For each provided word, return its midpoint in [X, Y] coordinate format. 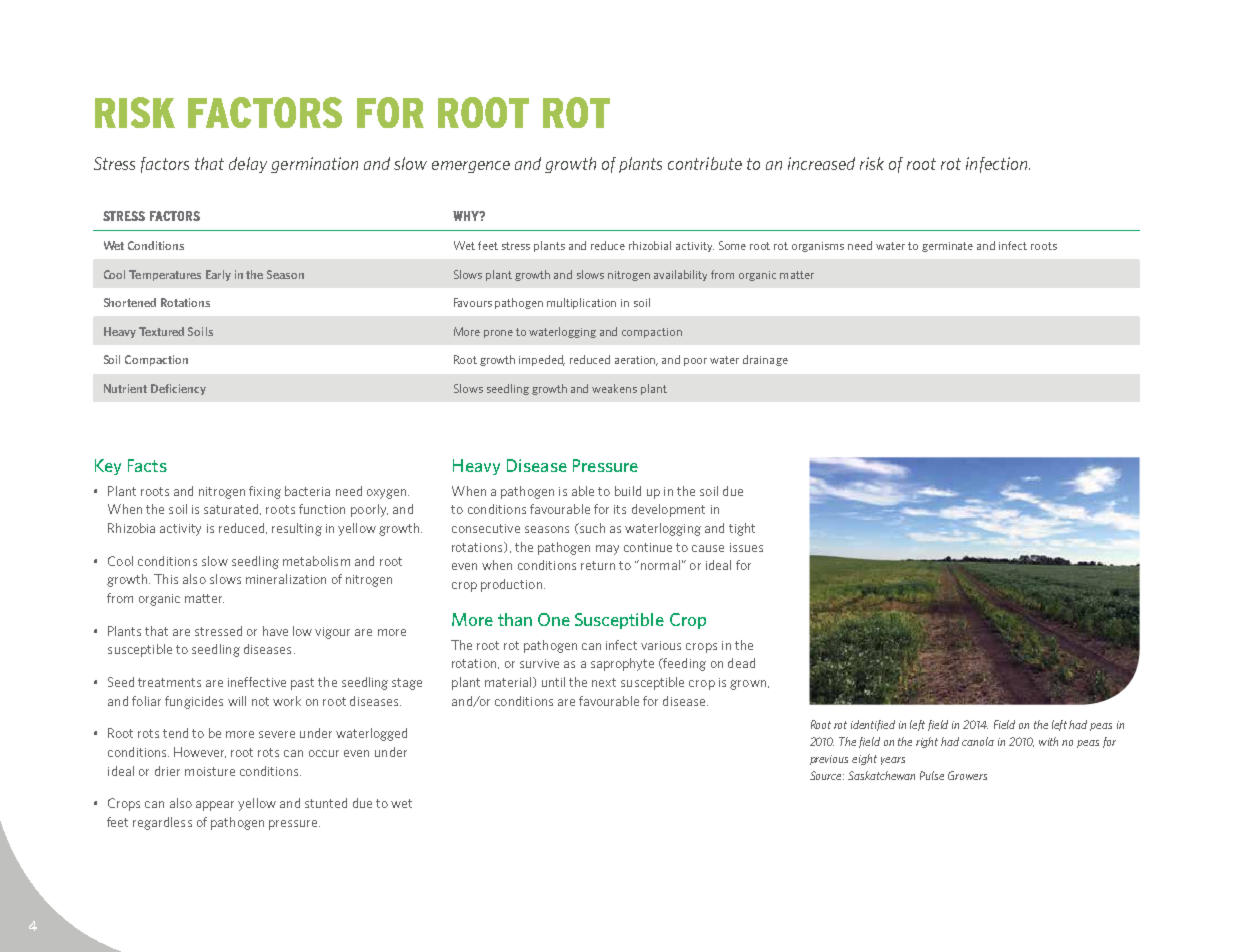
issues [746, 547]
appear [215, 806]
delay [248, 165]
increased [821, 163]
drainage [765, 360]
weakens [614, 388]
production [511, 585]
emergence [471, 167]
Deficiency [178, 389]
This [166, 579]
